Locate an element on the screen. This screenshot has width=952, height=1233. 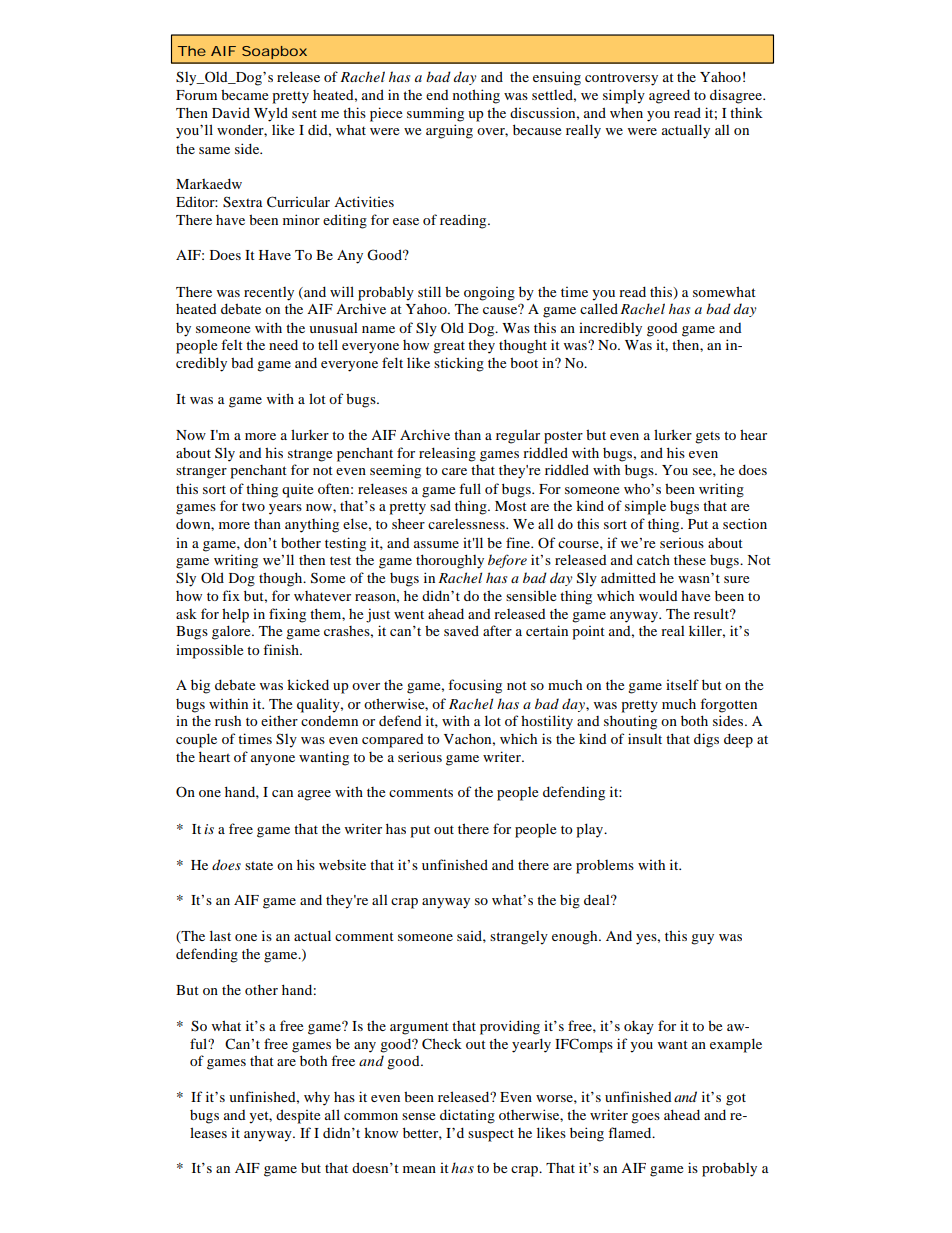
digs is located at coordinates (706, 740).
